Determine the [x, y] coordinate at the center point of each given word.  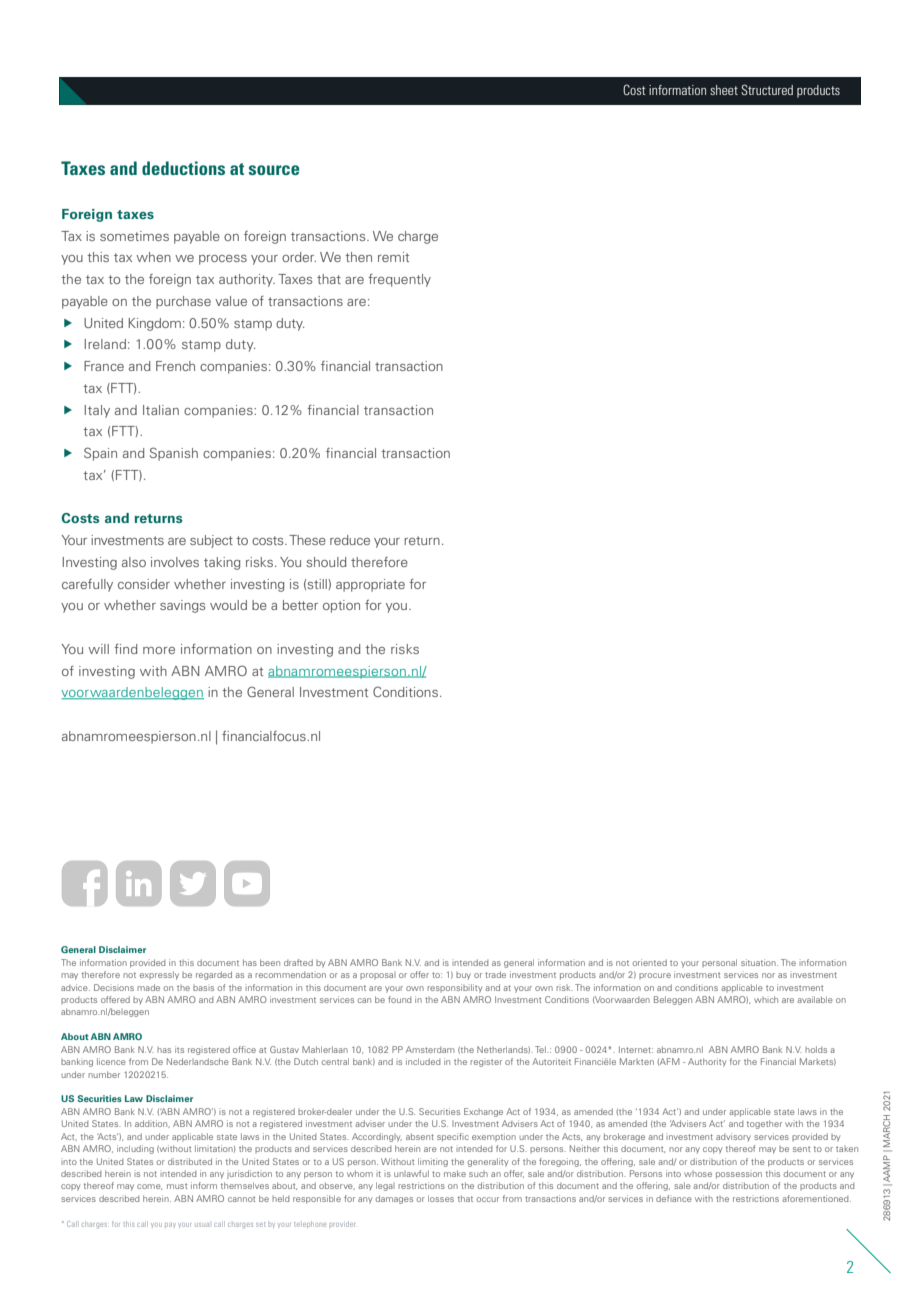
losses [441, 1198]
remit [393, 257]
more [159, 650]
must [177, 1186]
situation [759, 962]
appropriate [370, 585]
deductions [183, 168]
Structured [767, 89]
